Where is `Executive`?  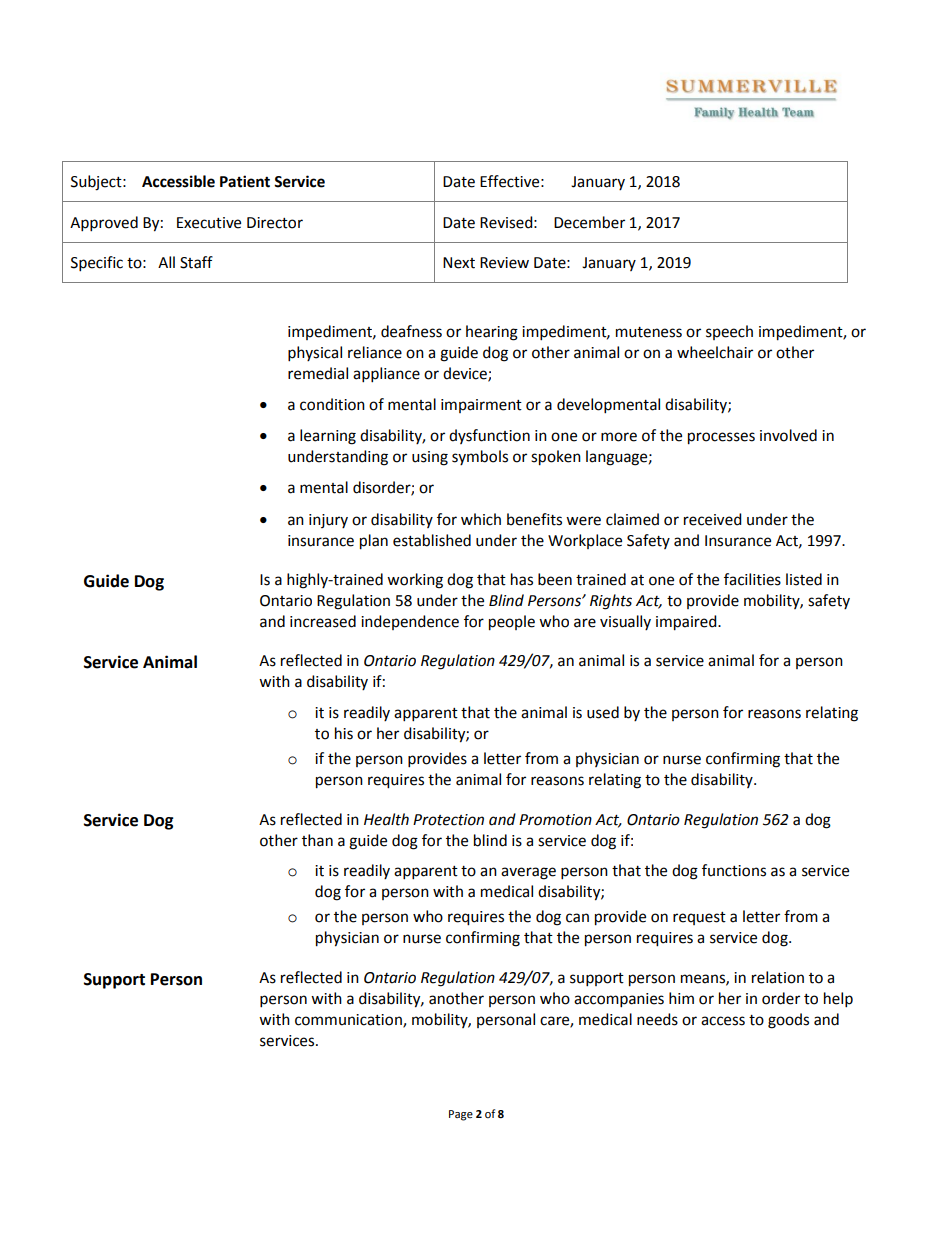
Executive is located at coordinates (209, 223).
